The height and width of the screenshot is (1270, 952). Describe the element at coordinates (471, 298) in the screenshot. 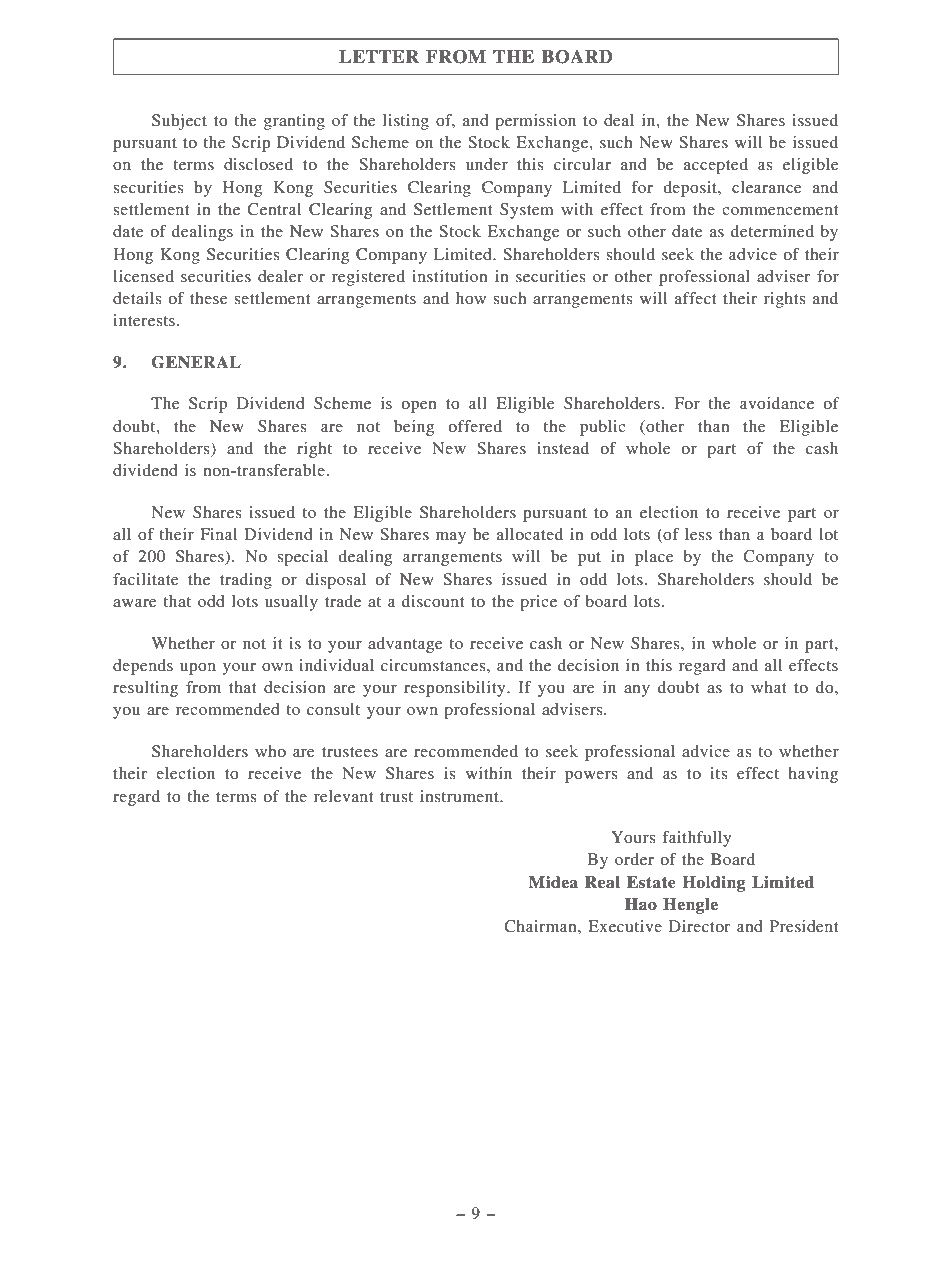

I see `how` at that location.
